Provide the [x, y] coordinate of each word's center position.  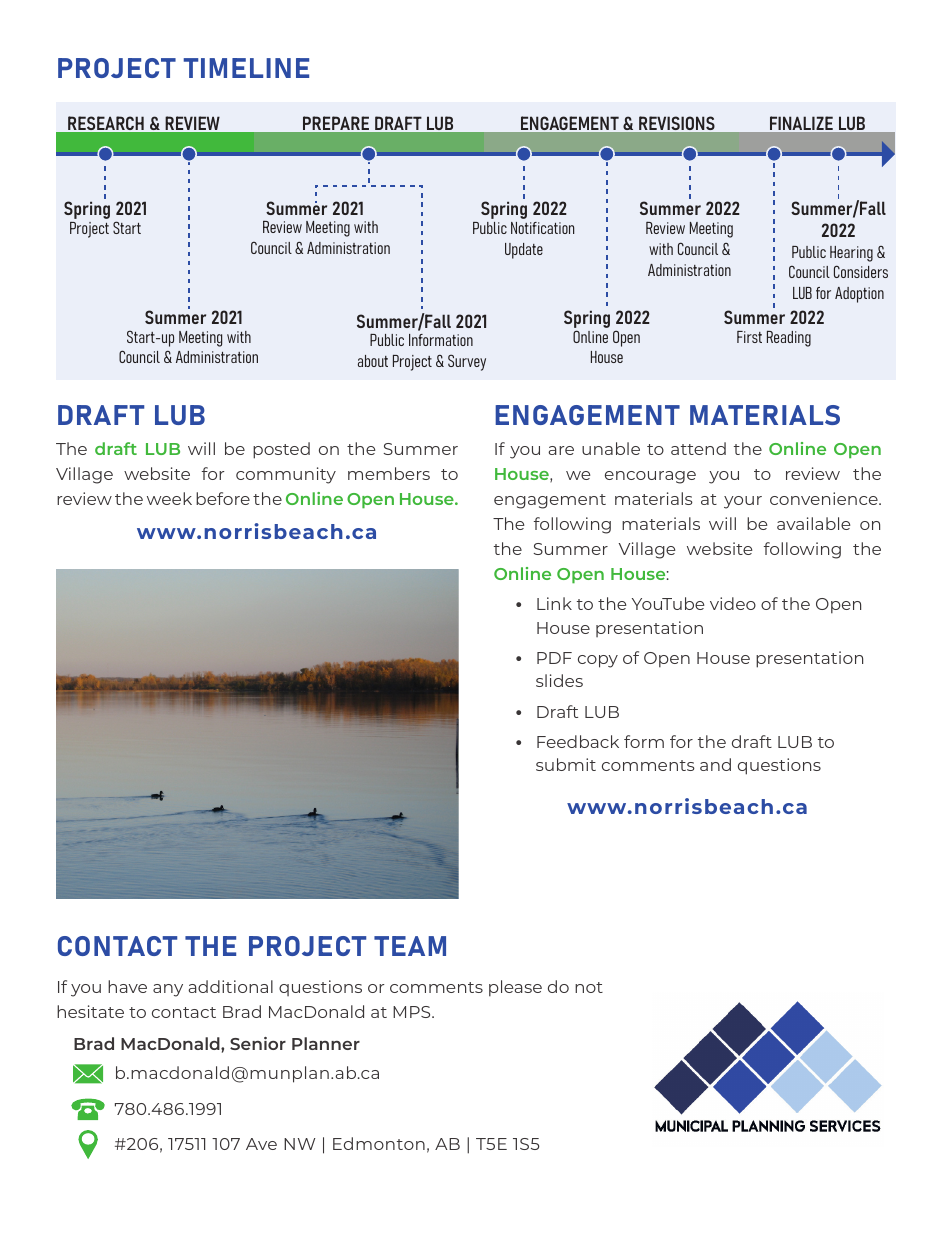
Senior [258, 1043]
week [169, 498]
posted [281, 450]
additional [230, 986]
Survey [467, 362]
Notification [542, 228]
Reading [789, 338]
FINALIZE [801, 123]
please [515, 988]
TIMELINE [246, 68]
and [715, 764]
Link [554, 603]
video [733, 603]
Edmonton [379, 1143]
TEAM [410, 946]
